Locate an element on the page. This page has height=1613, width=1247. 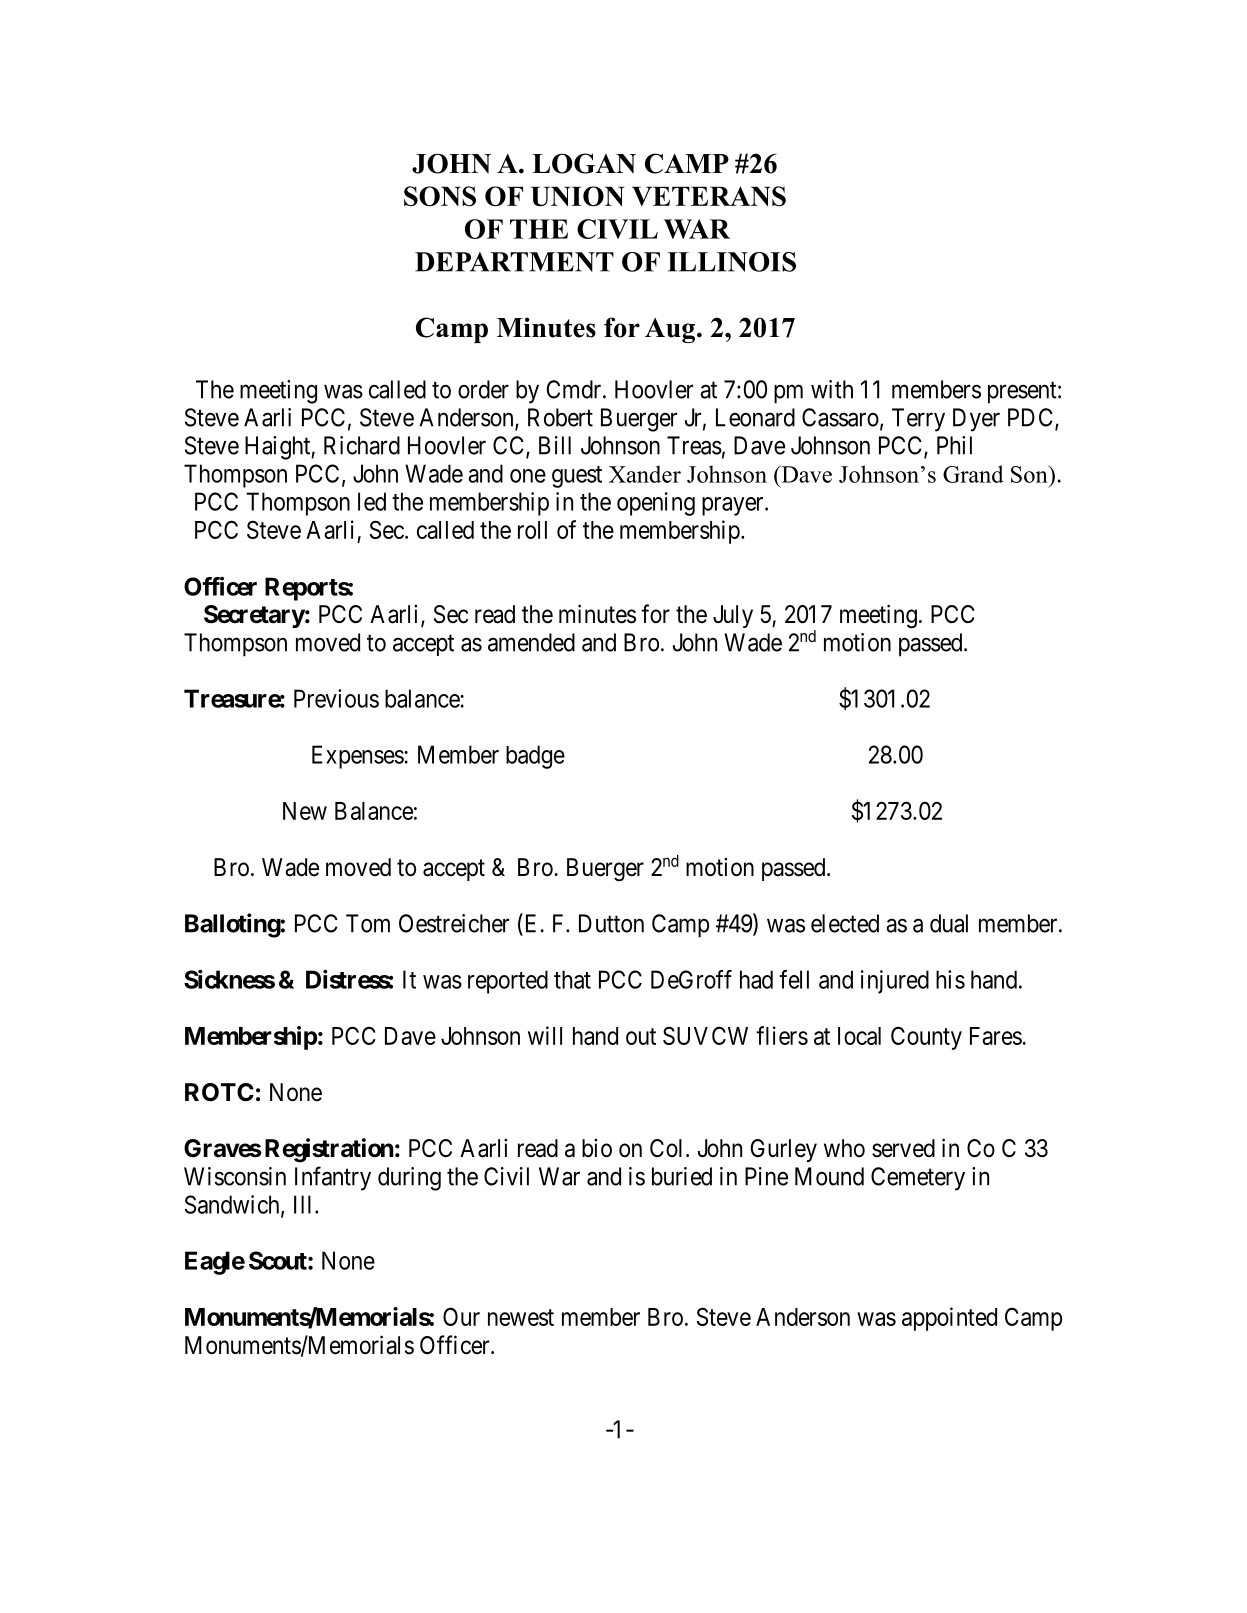
Secretary is located at coordinates (254, 616).
